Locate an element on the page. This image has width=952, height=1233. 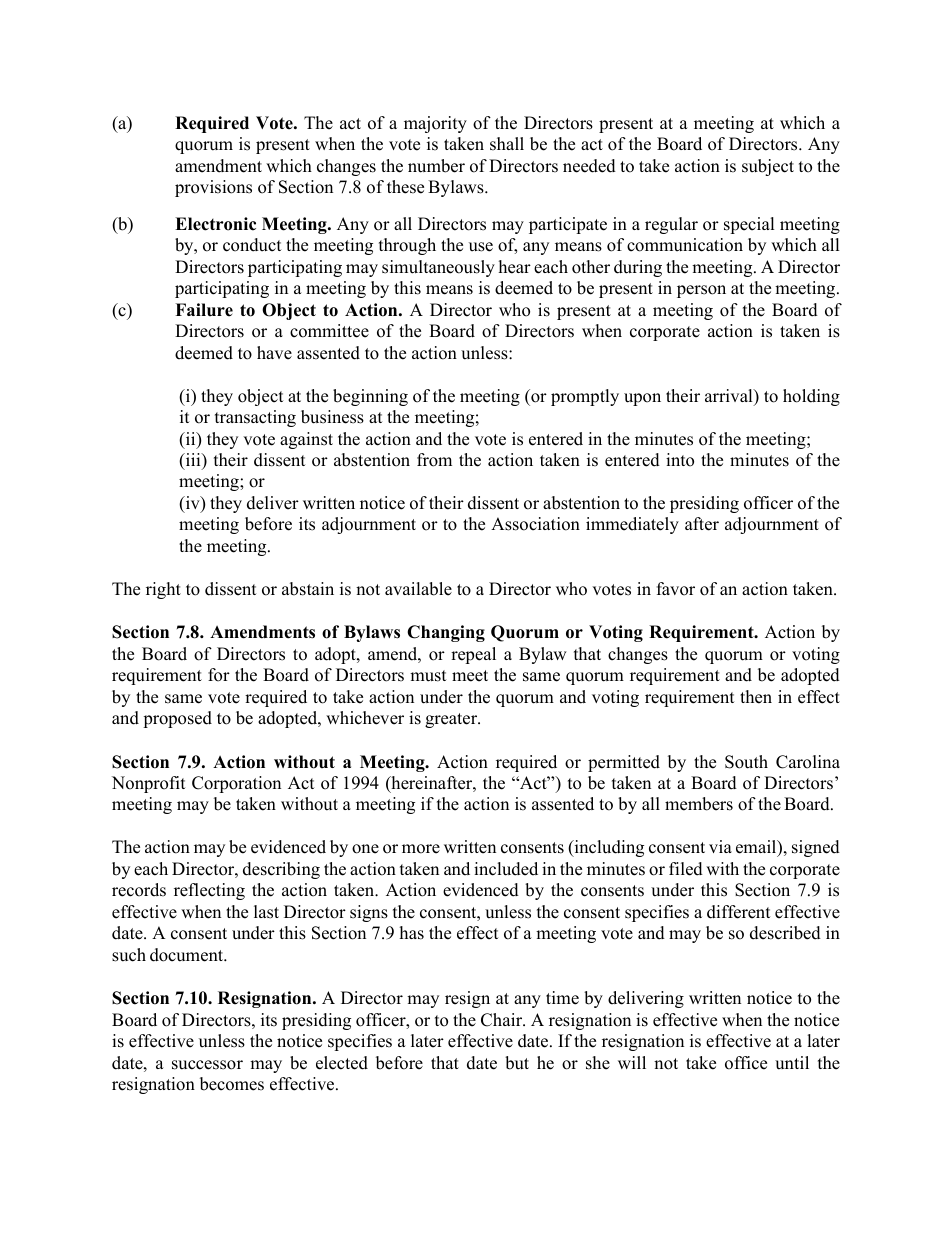
successor is located at coordinates (207, 1065).
